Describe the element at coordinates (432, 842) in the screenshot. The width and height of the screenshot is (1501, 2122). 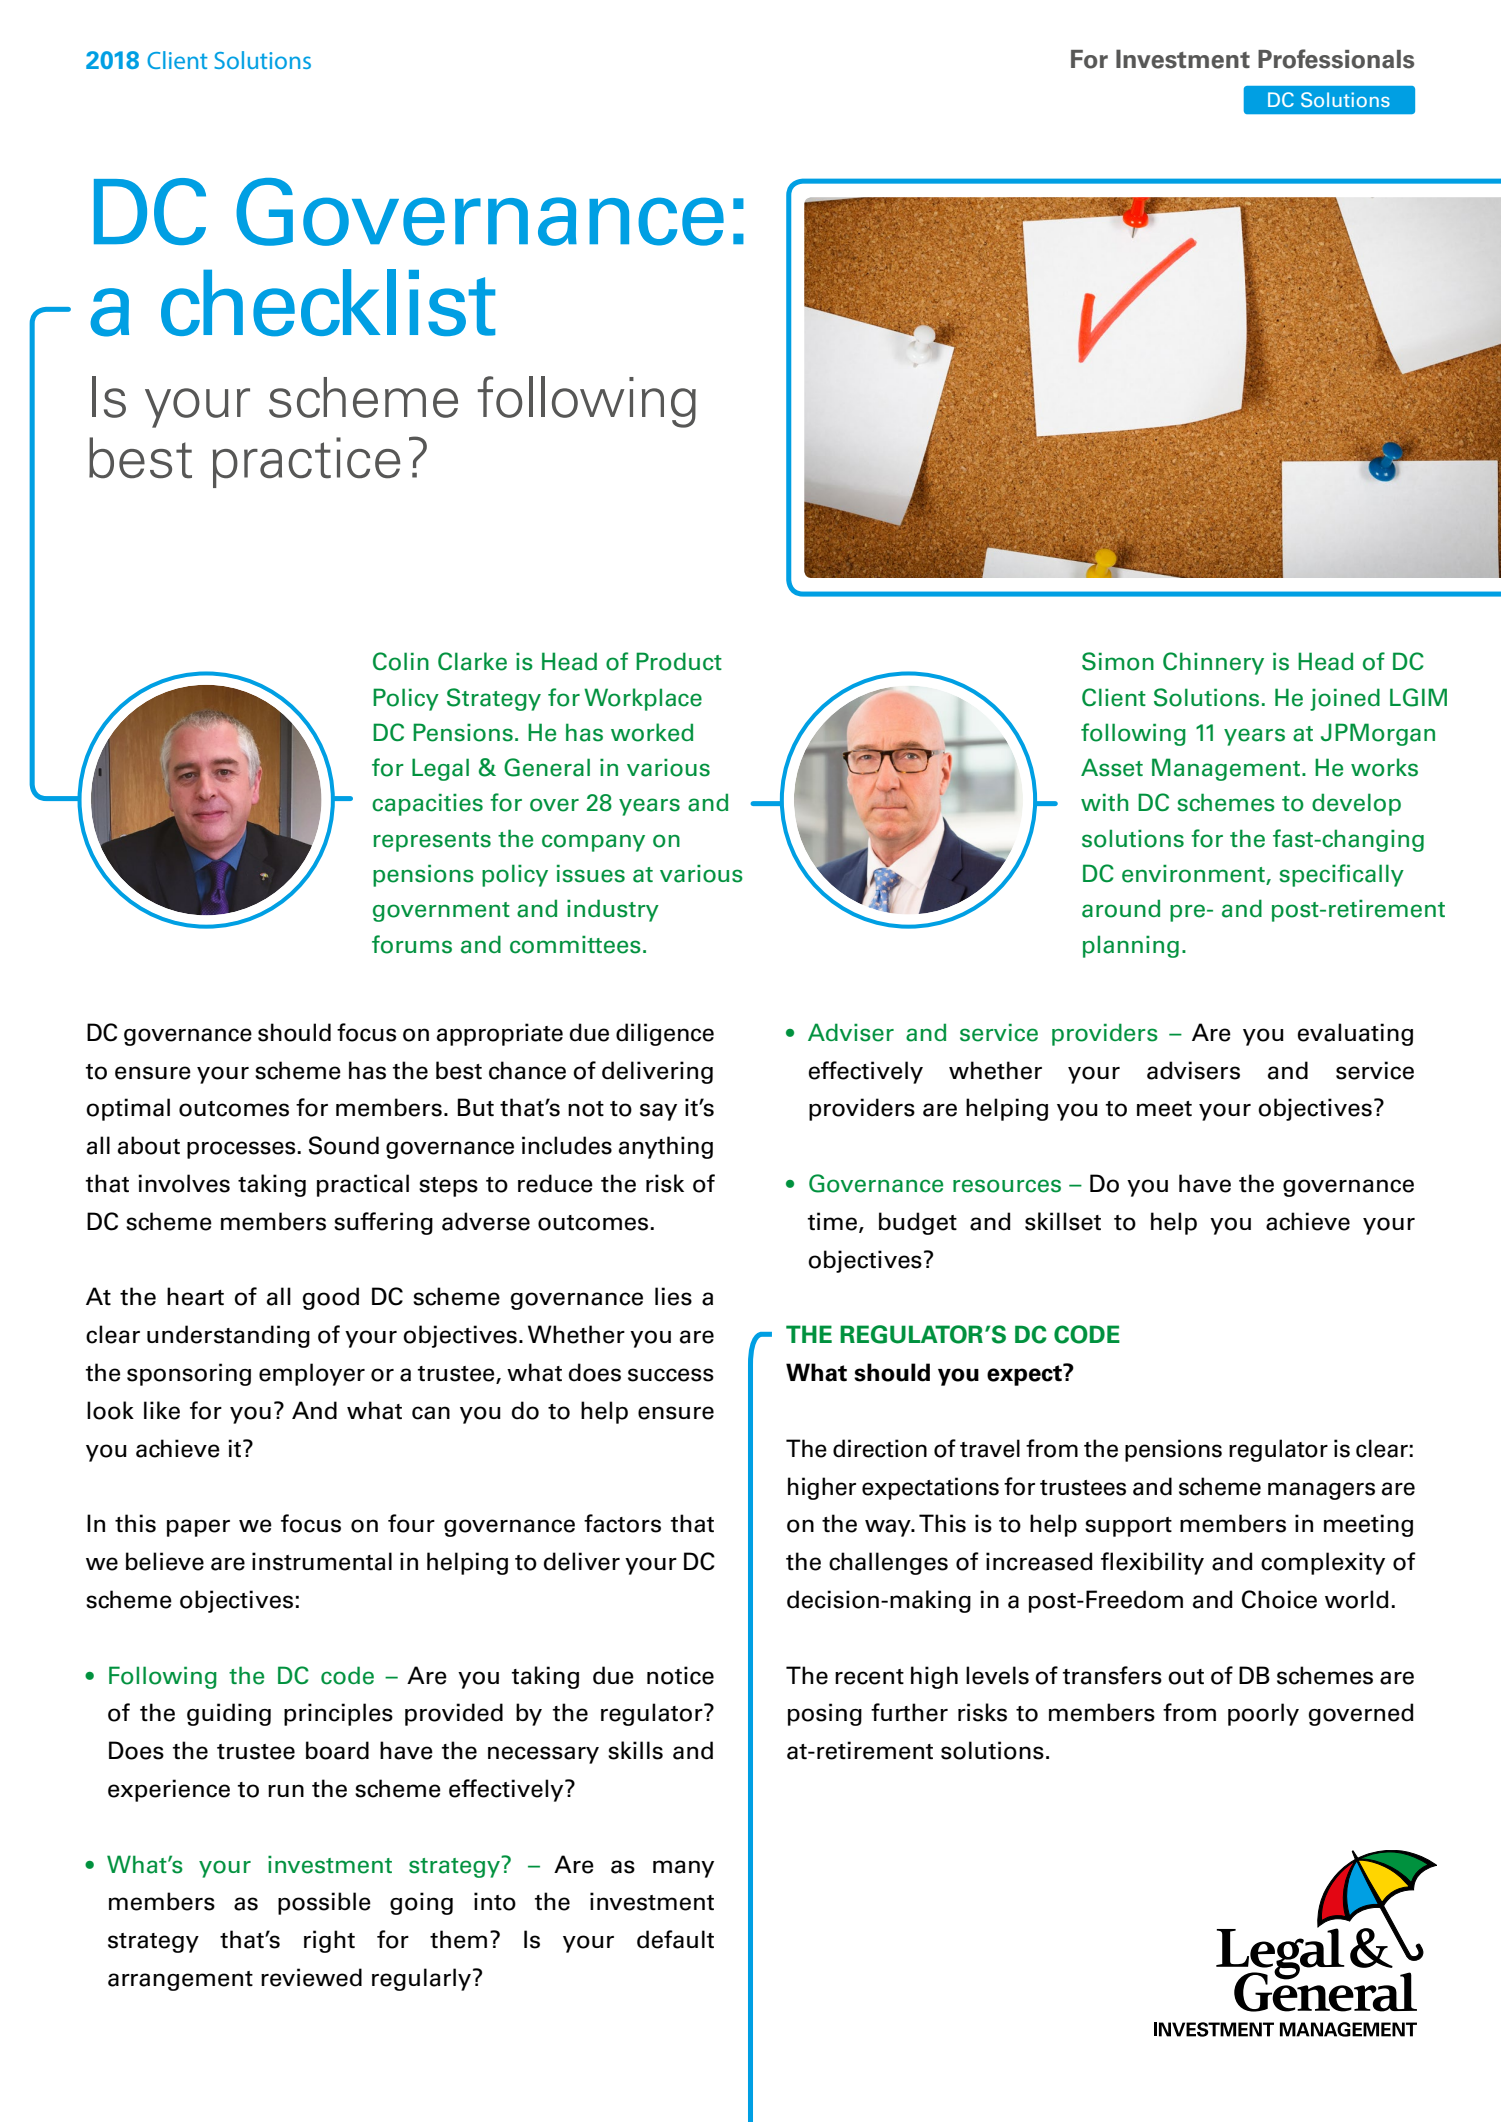
I see `represents` at that location.
